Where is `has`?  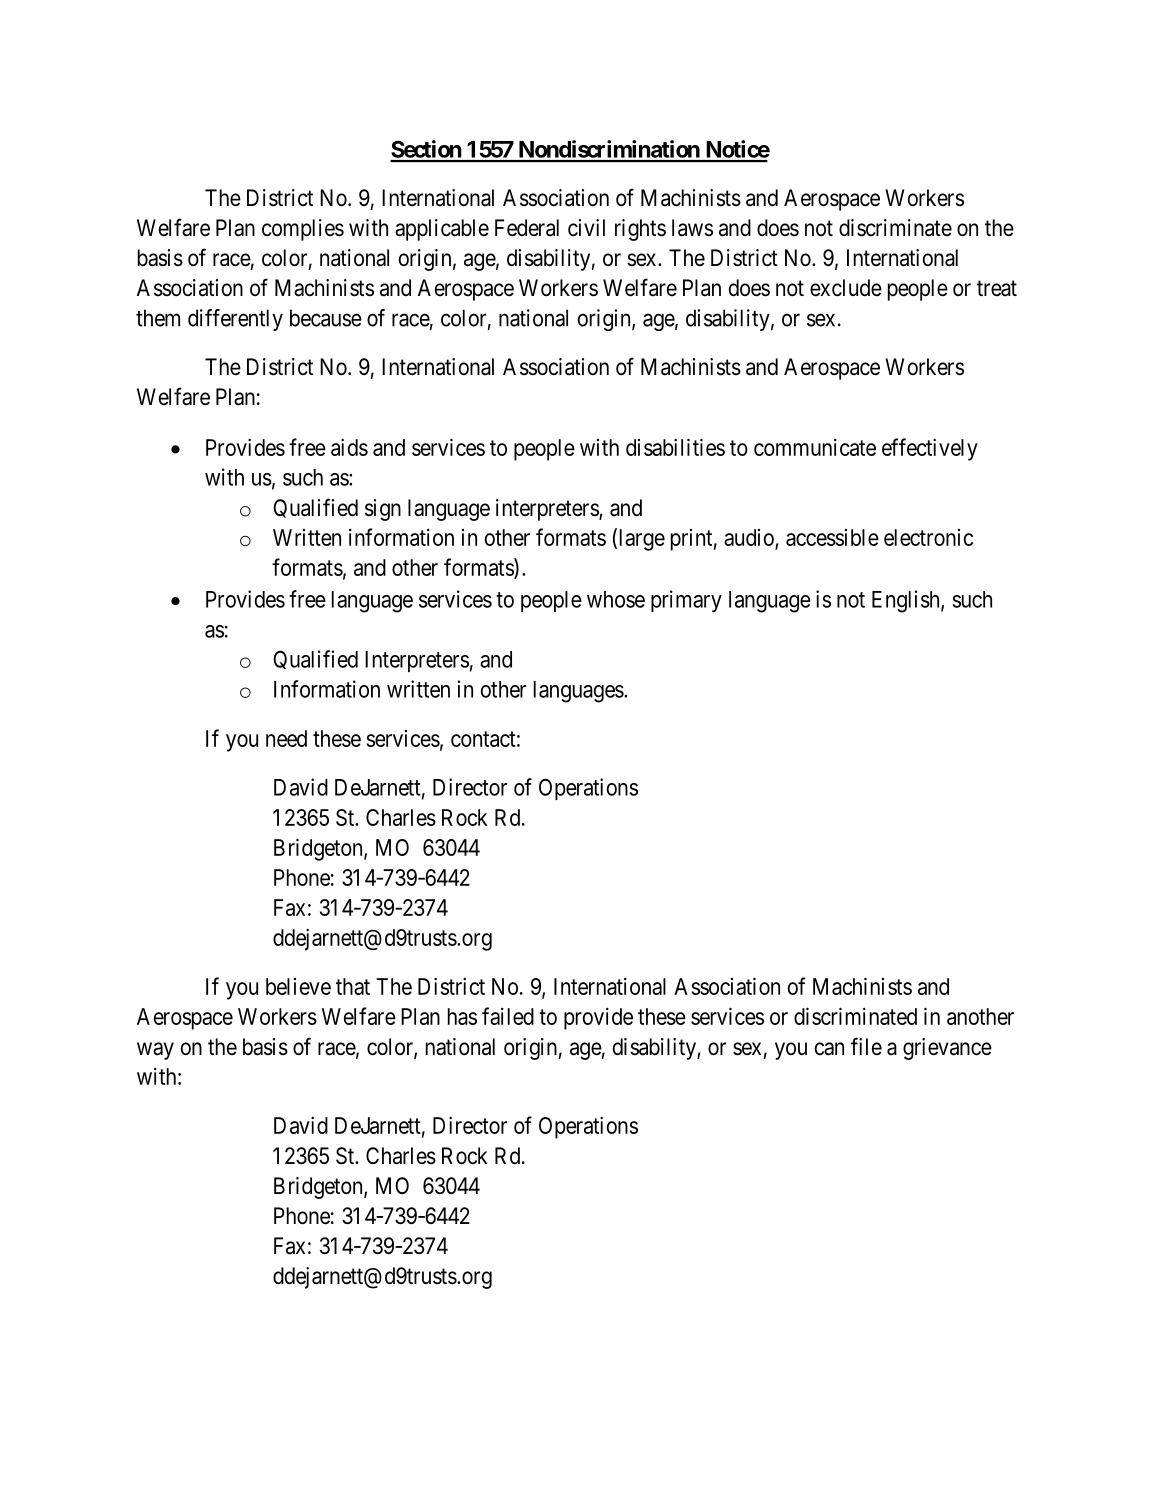 has is located at coordinates (462, 1016).
